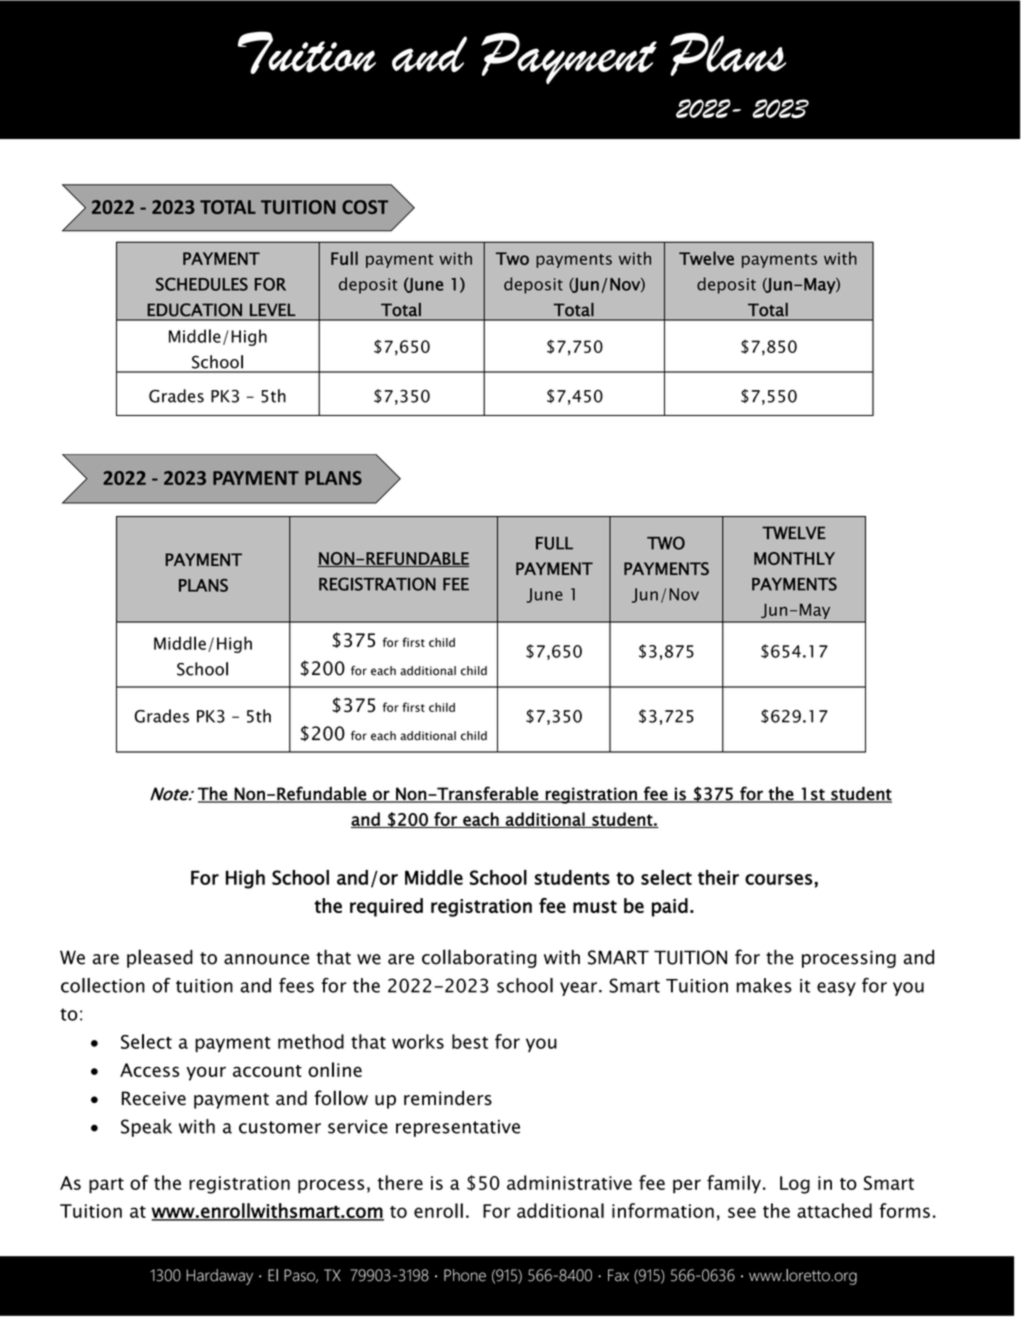 This page has width=1021, height=1321. What do you see at coordinates (794, 558) in the page?
I see `MONTHLY` at bounding box center [794, 558].
